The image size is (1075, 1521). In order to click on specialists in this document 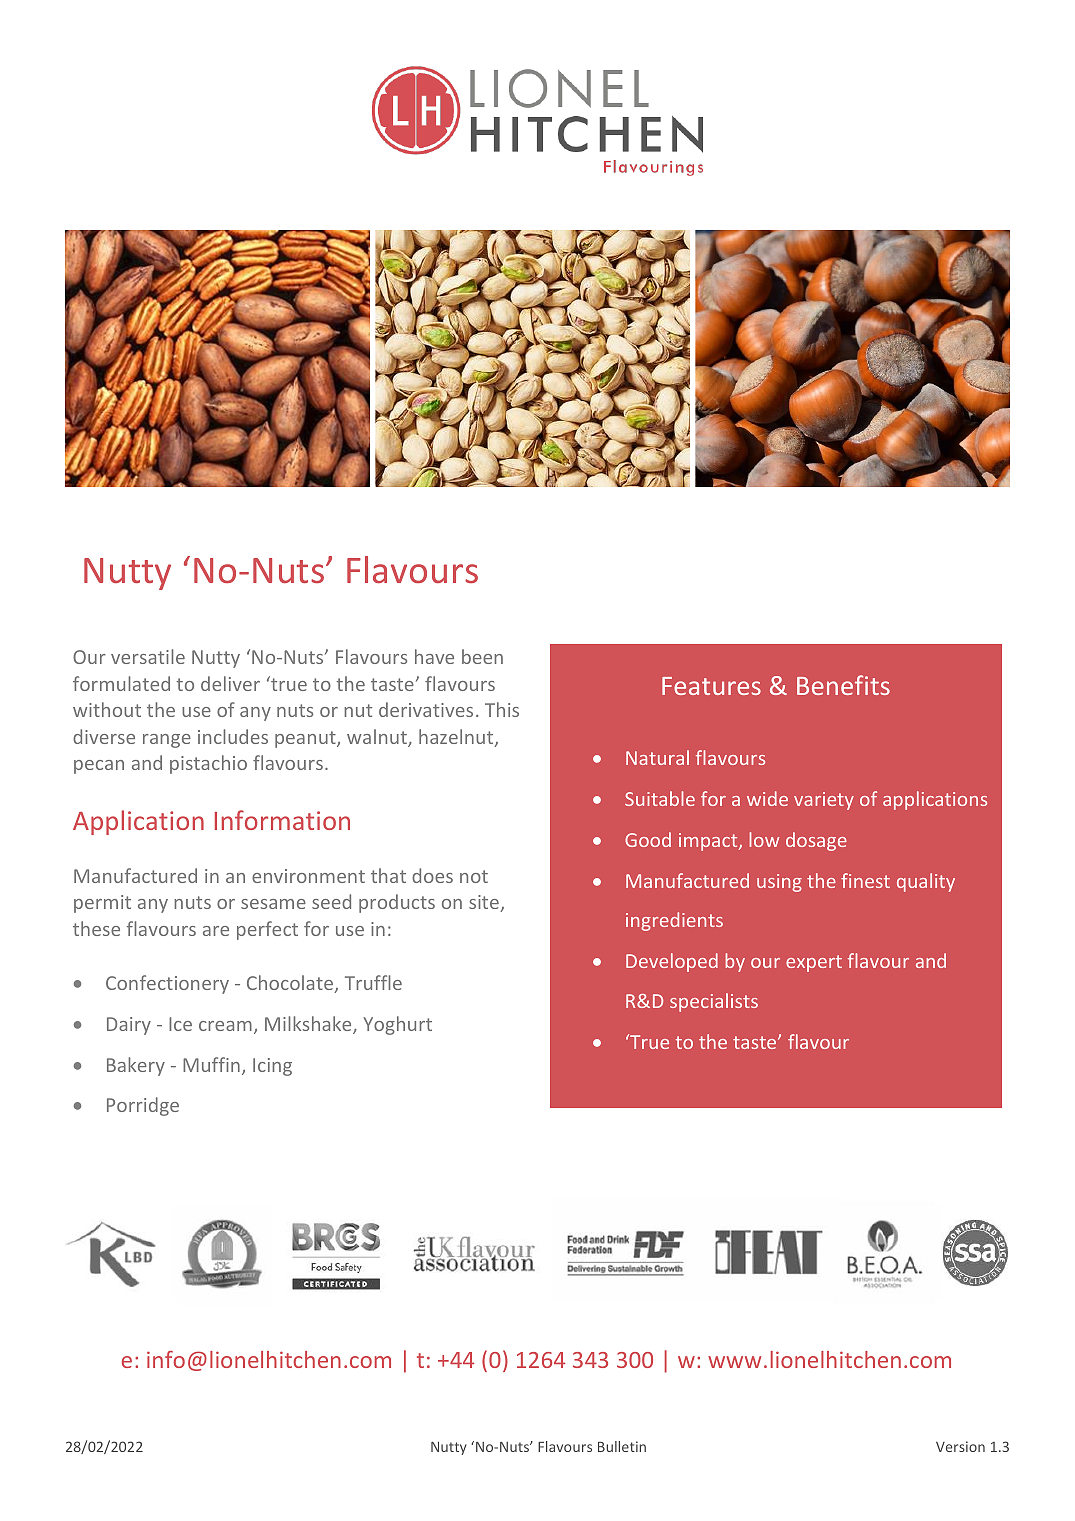, I will do `click(714, 1002)`.
